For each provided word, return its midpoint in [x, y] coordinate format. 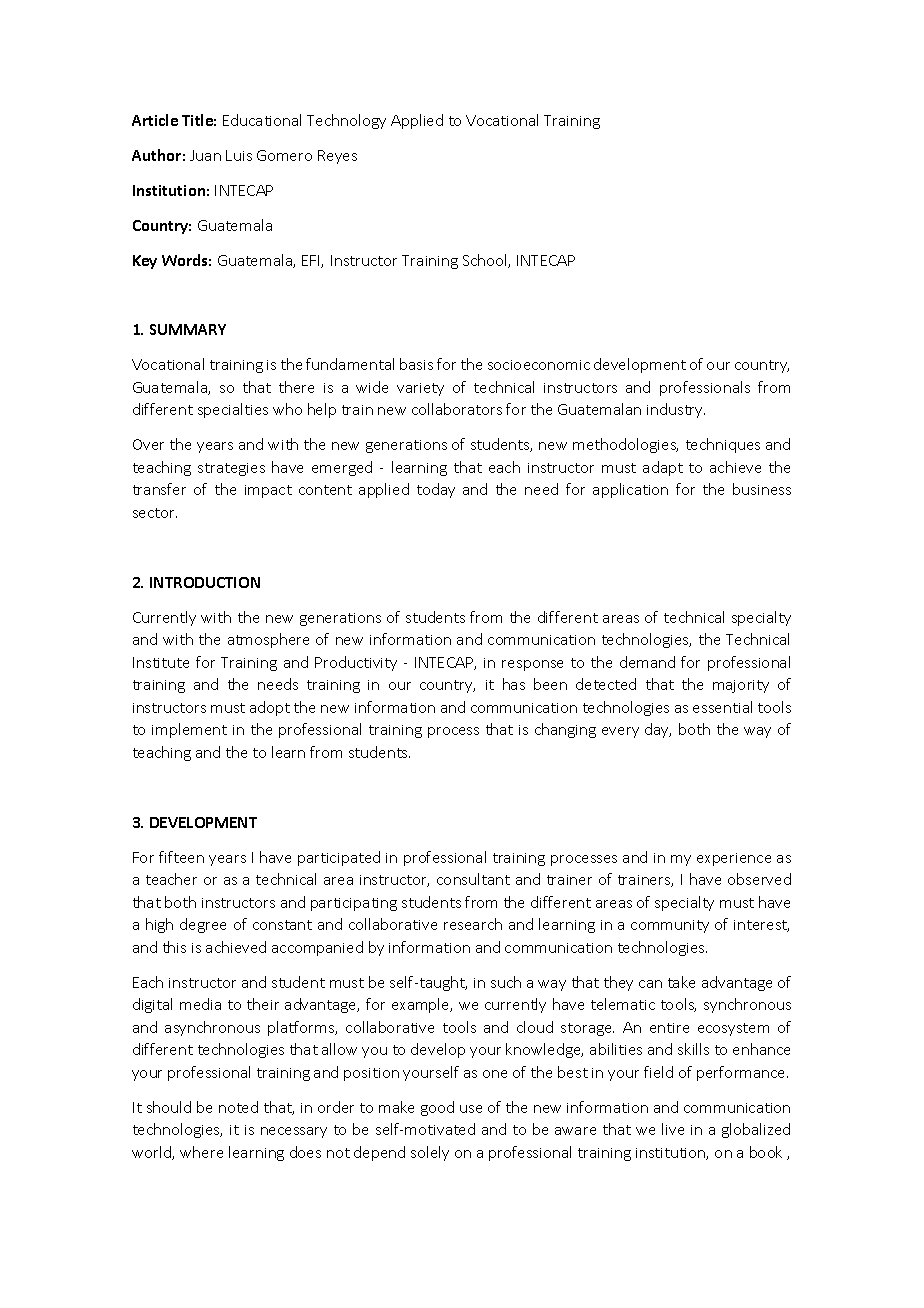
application [630, 490]
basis [416, 364]
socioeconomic [539, 365]
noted [238, 1107]
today [436, 490]
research [473, 924]
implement [189, 730]
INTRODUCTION [205, 582]
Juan [205, 155]
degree [203, 925]
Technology [346, 121]
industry [676, 410]
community [670, 926]
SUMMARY [188, 329]
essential [722, 707]
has [514, 684]
